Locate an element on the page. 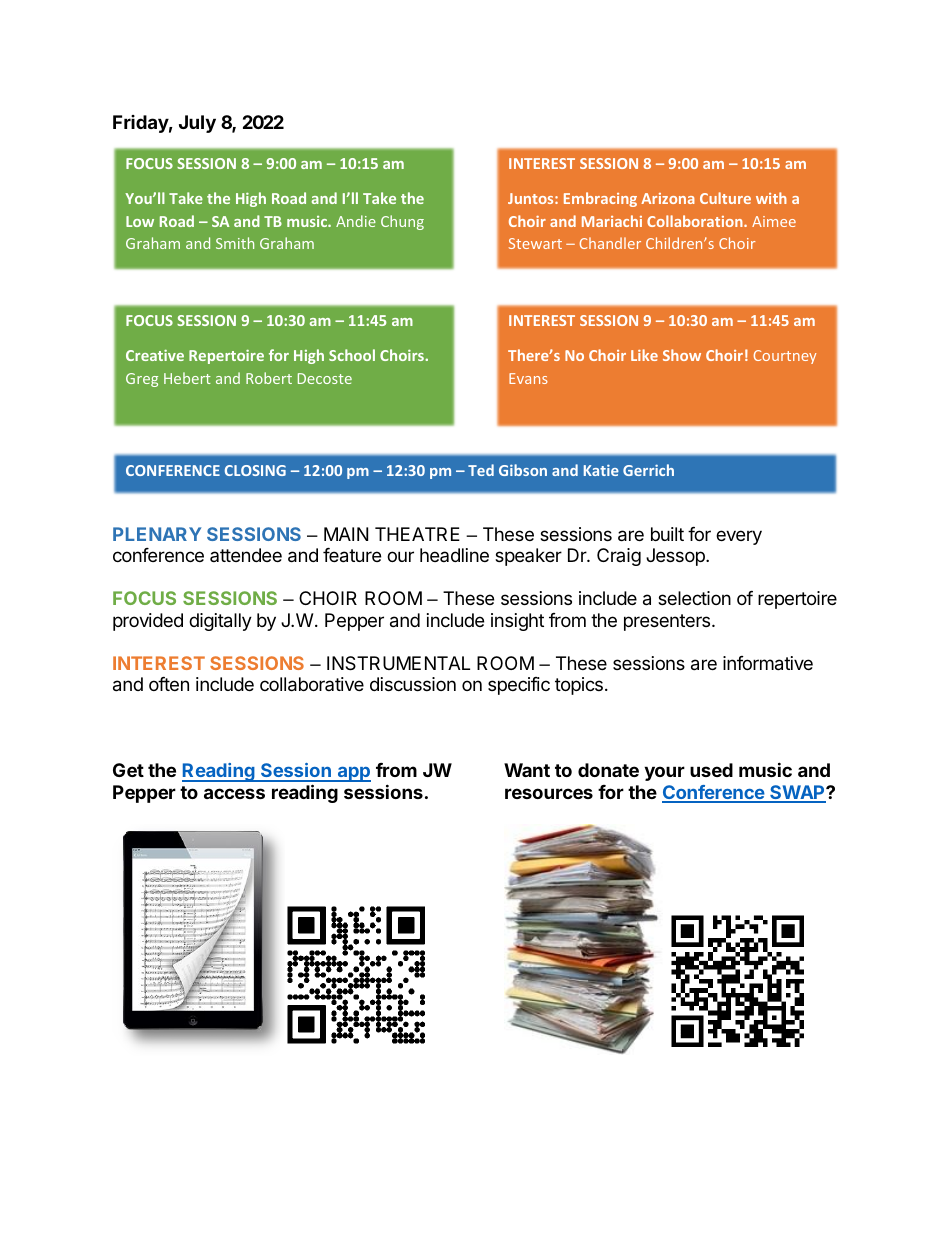 The image size is (952, 1233). July is located at coordinates (197, 124).
